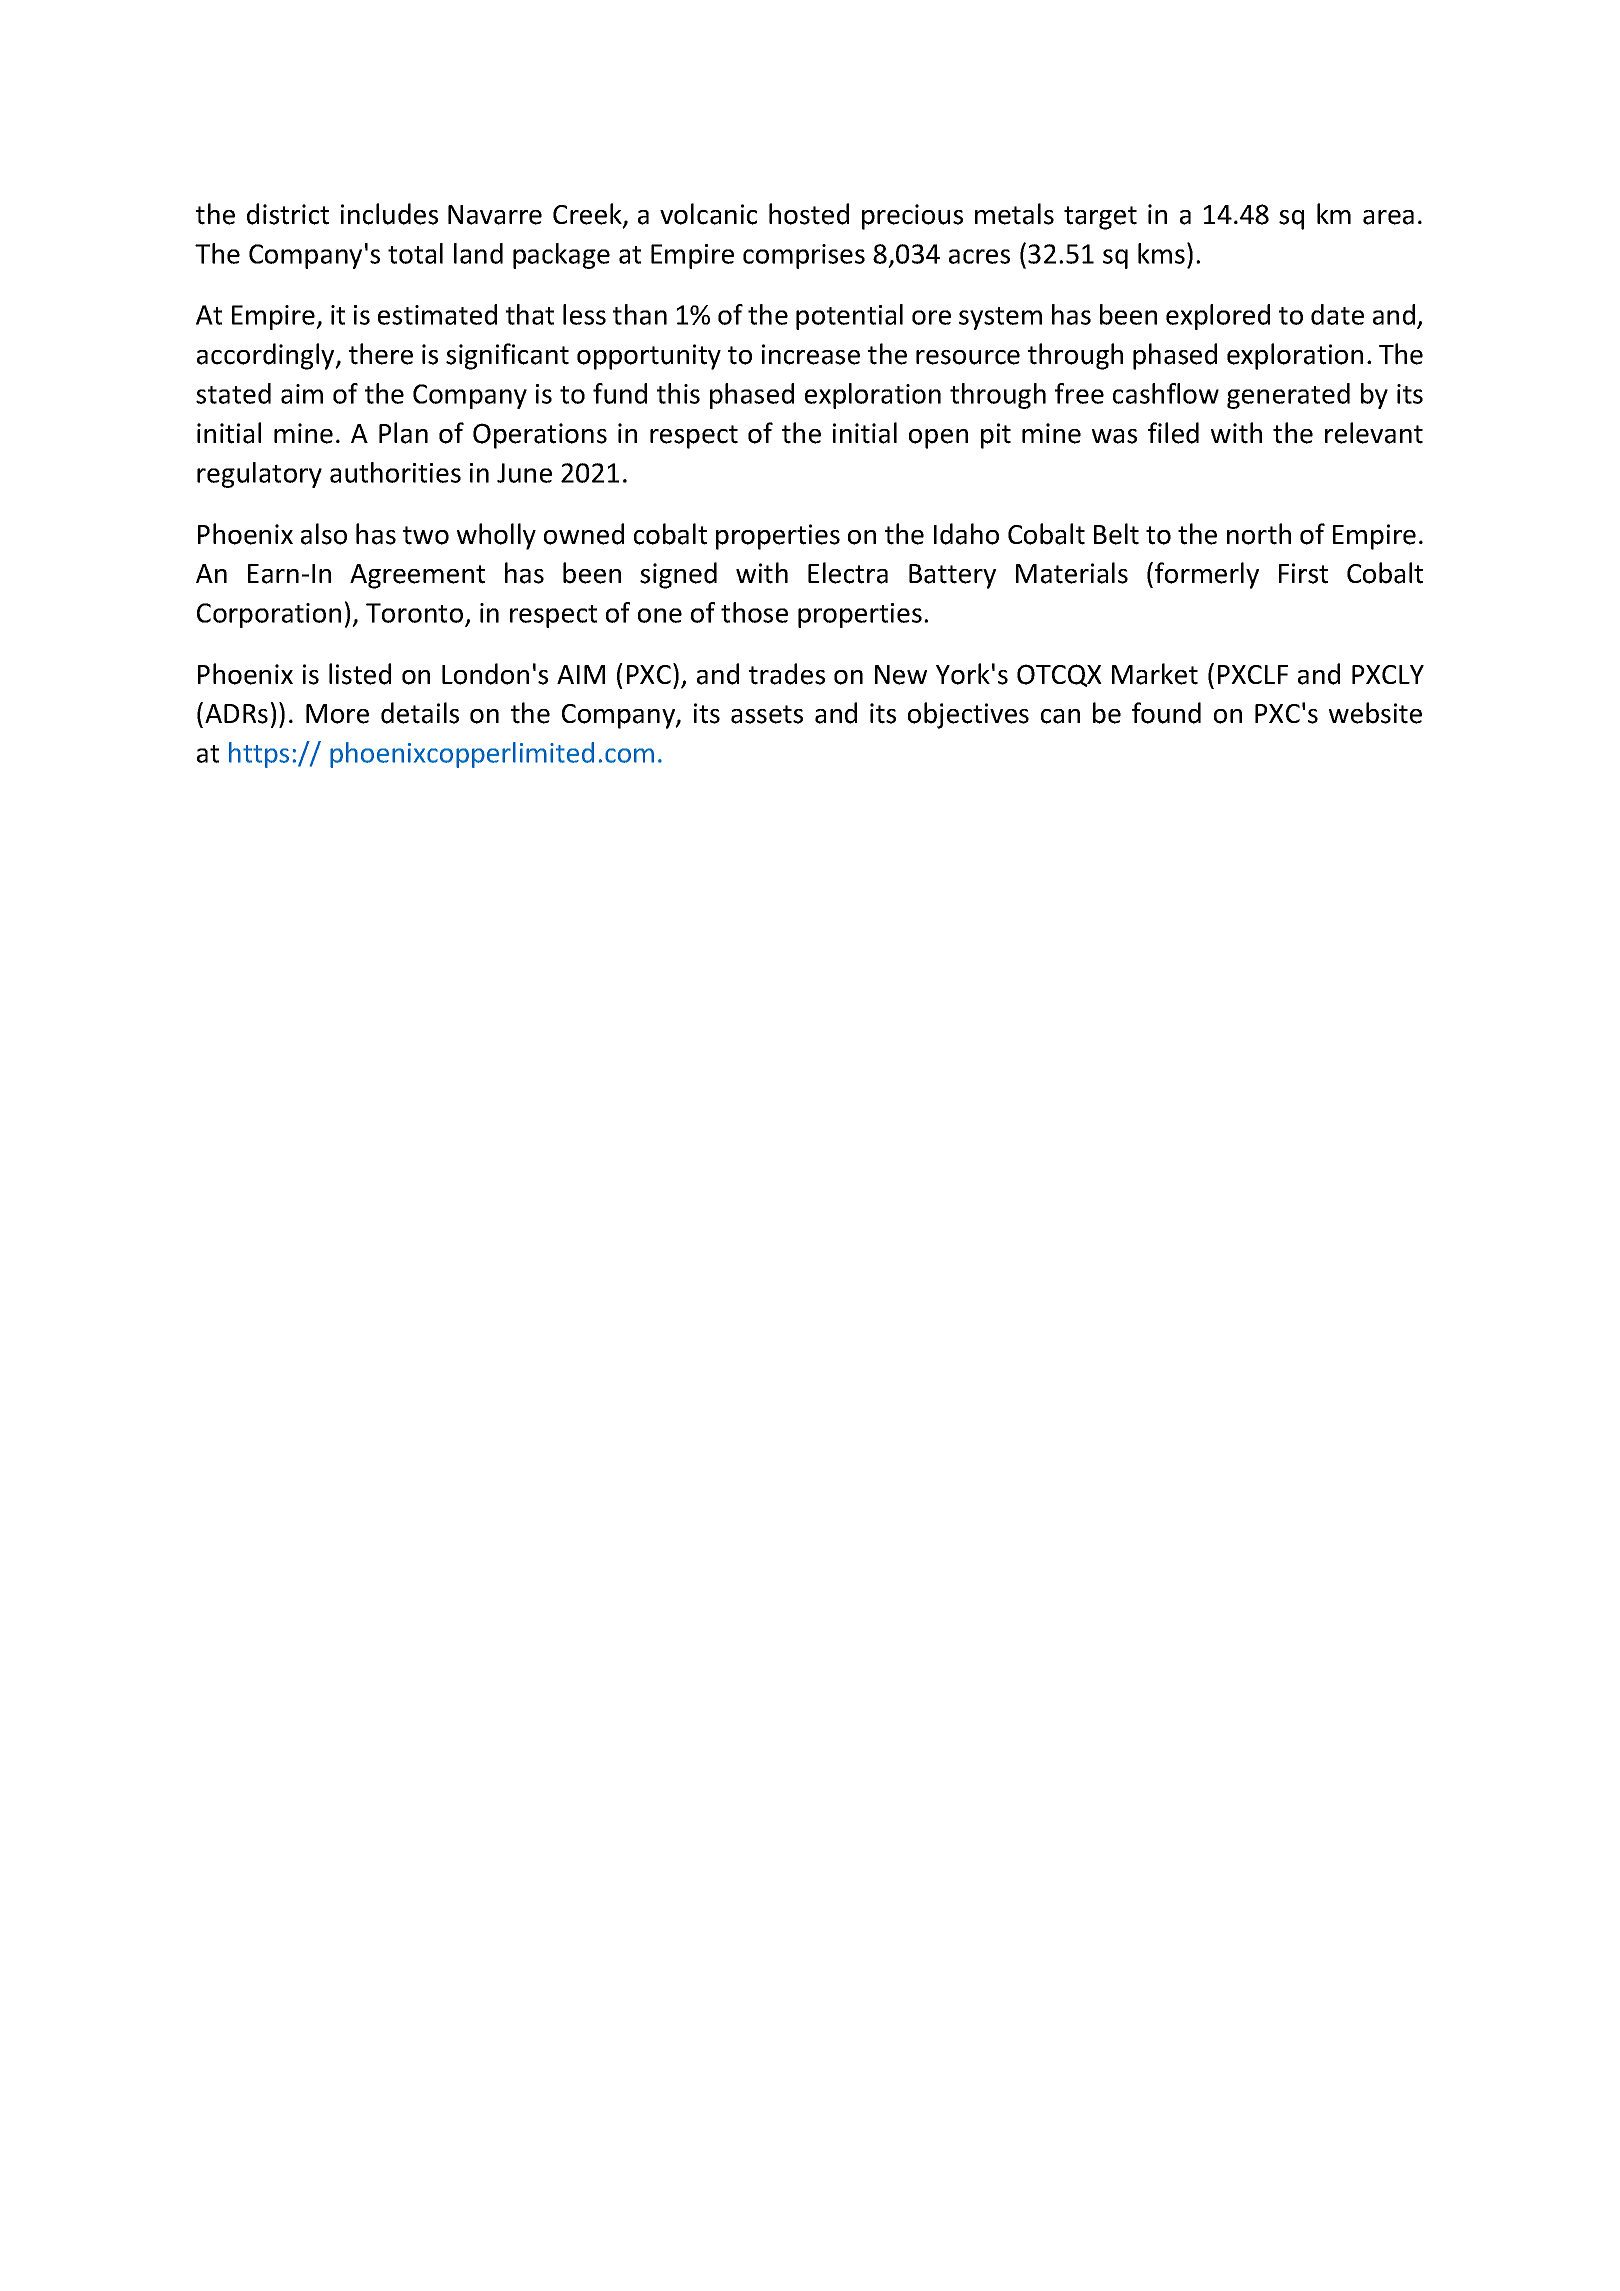 This document has width=1620, height=2291. Describe the element at coordinates (414, 613) in the document. I see `Toronto` at that location.
